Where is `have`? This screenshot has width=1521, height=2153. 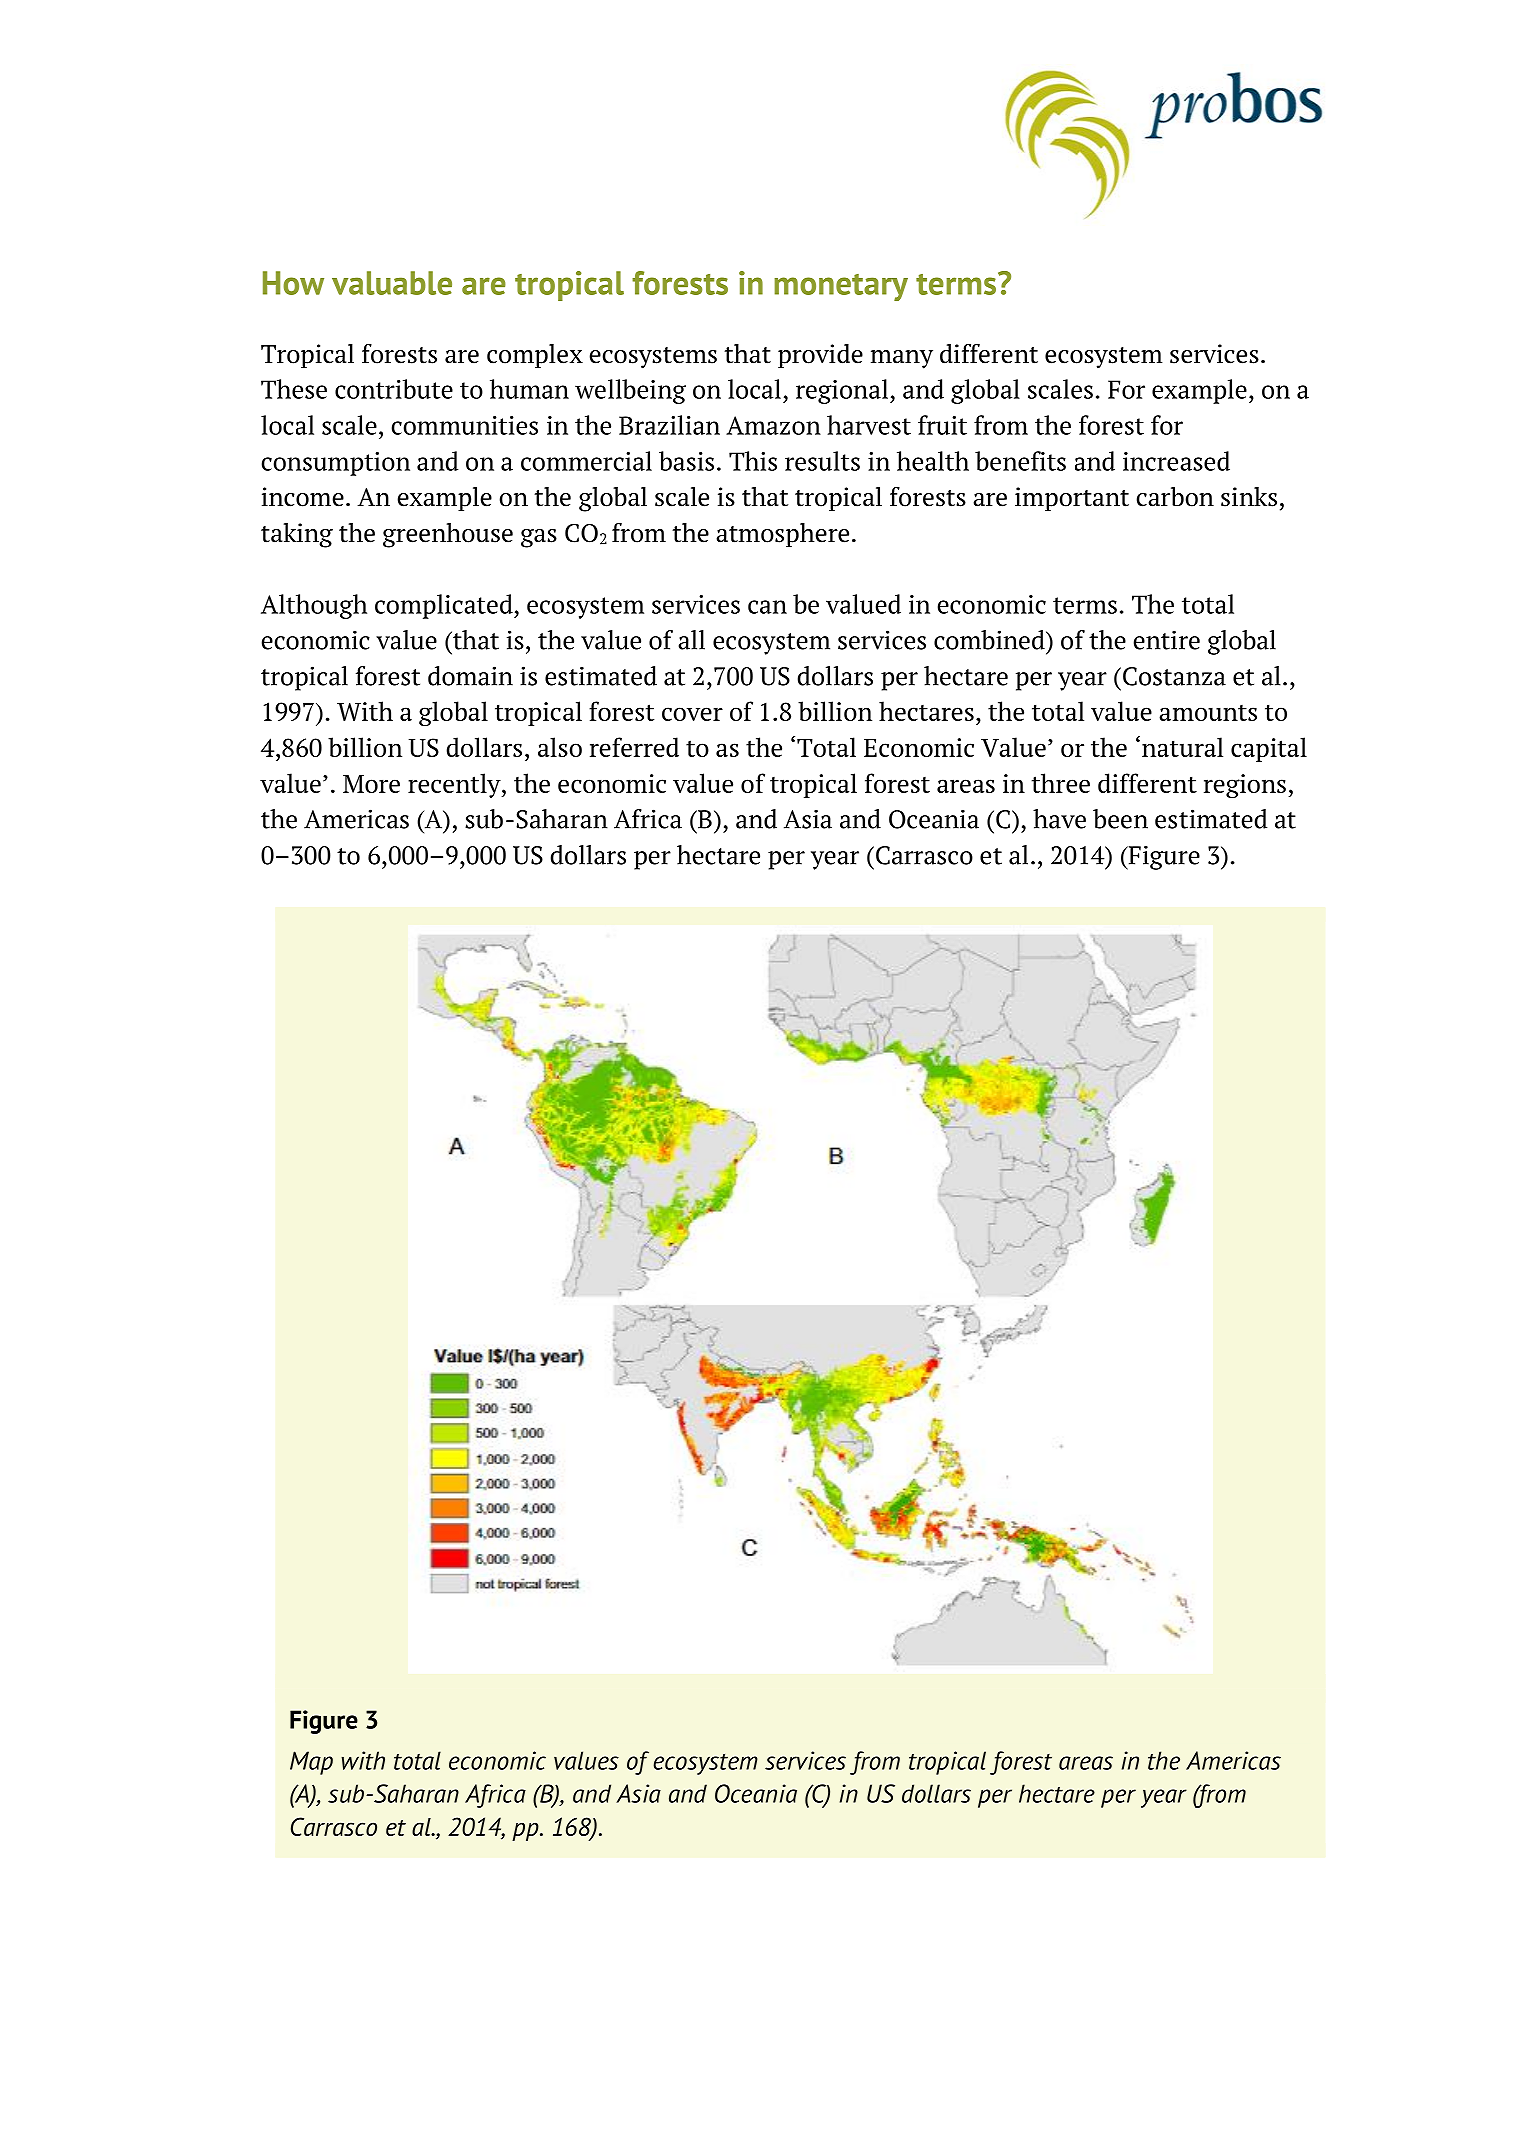 have is located at coordinates (1059, 819).
